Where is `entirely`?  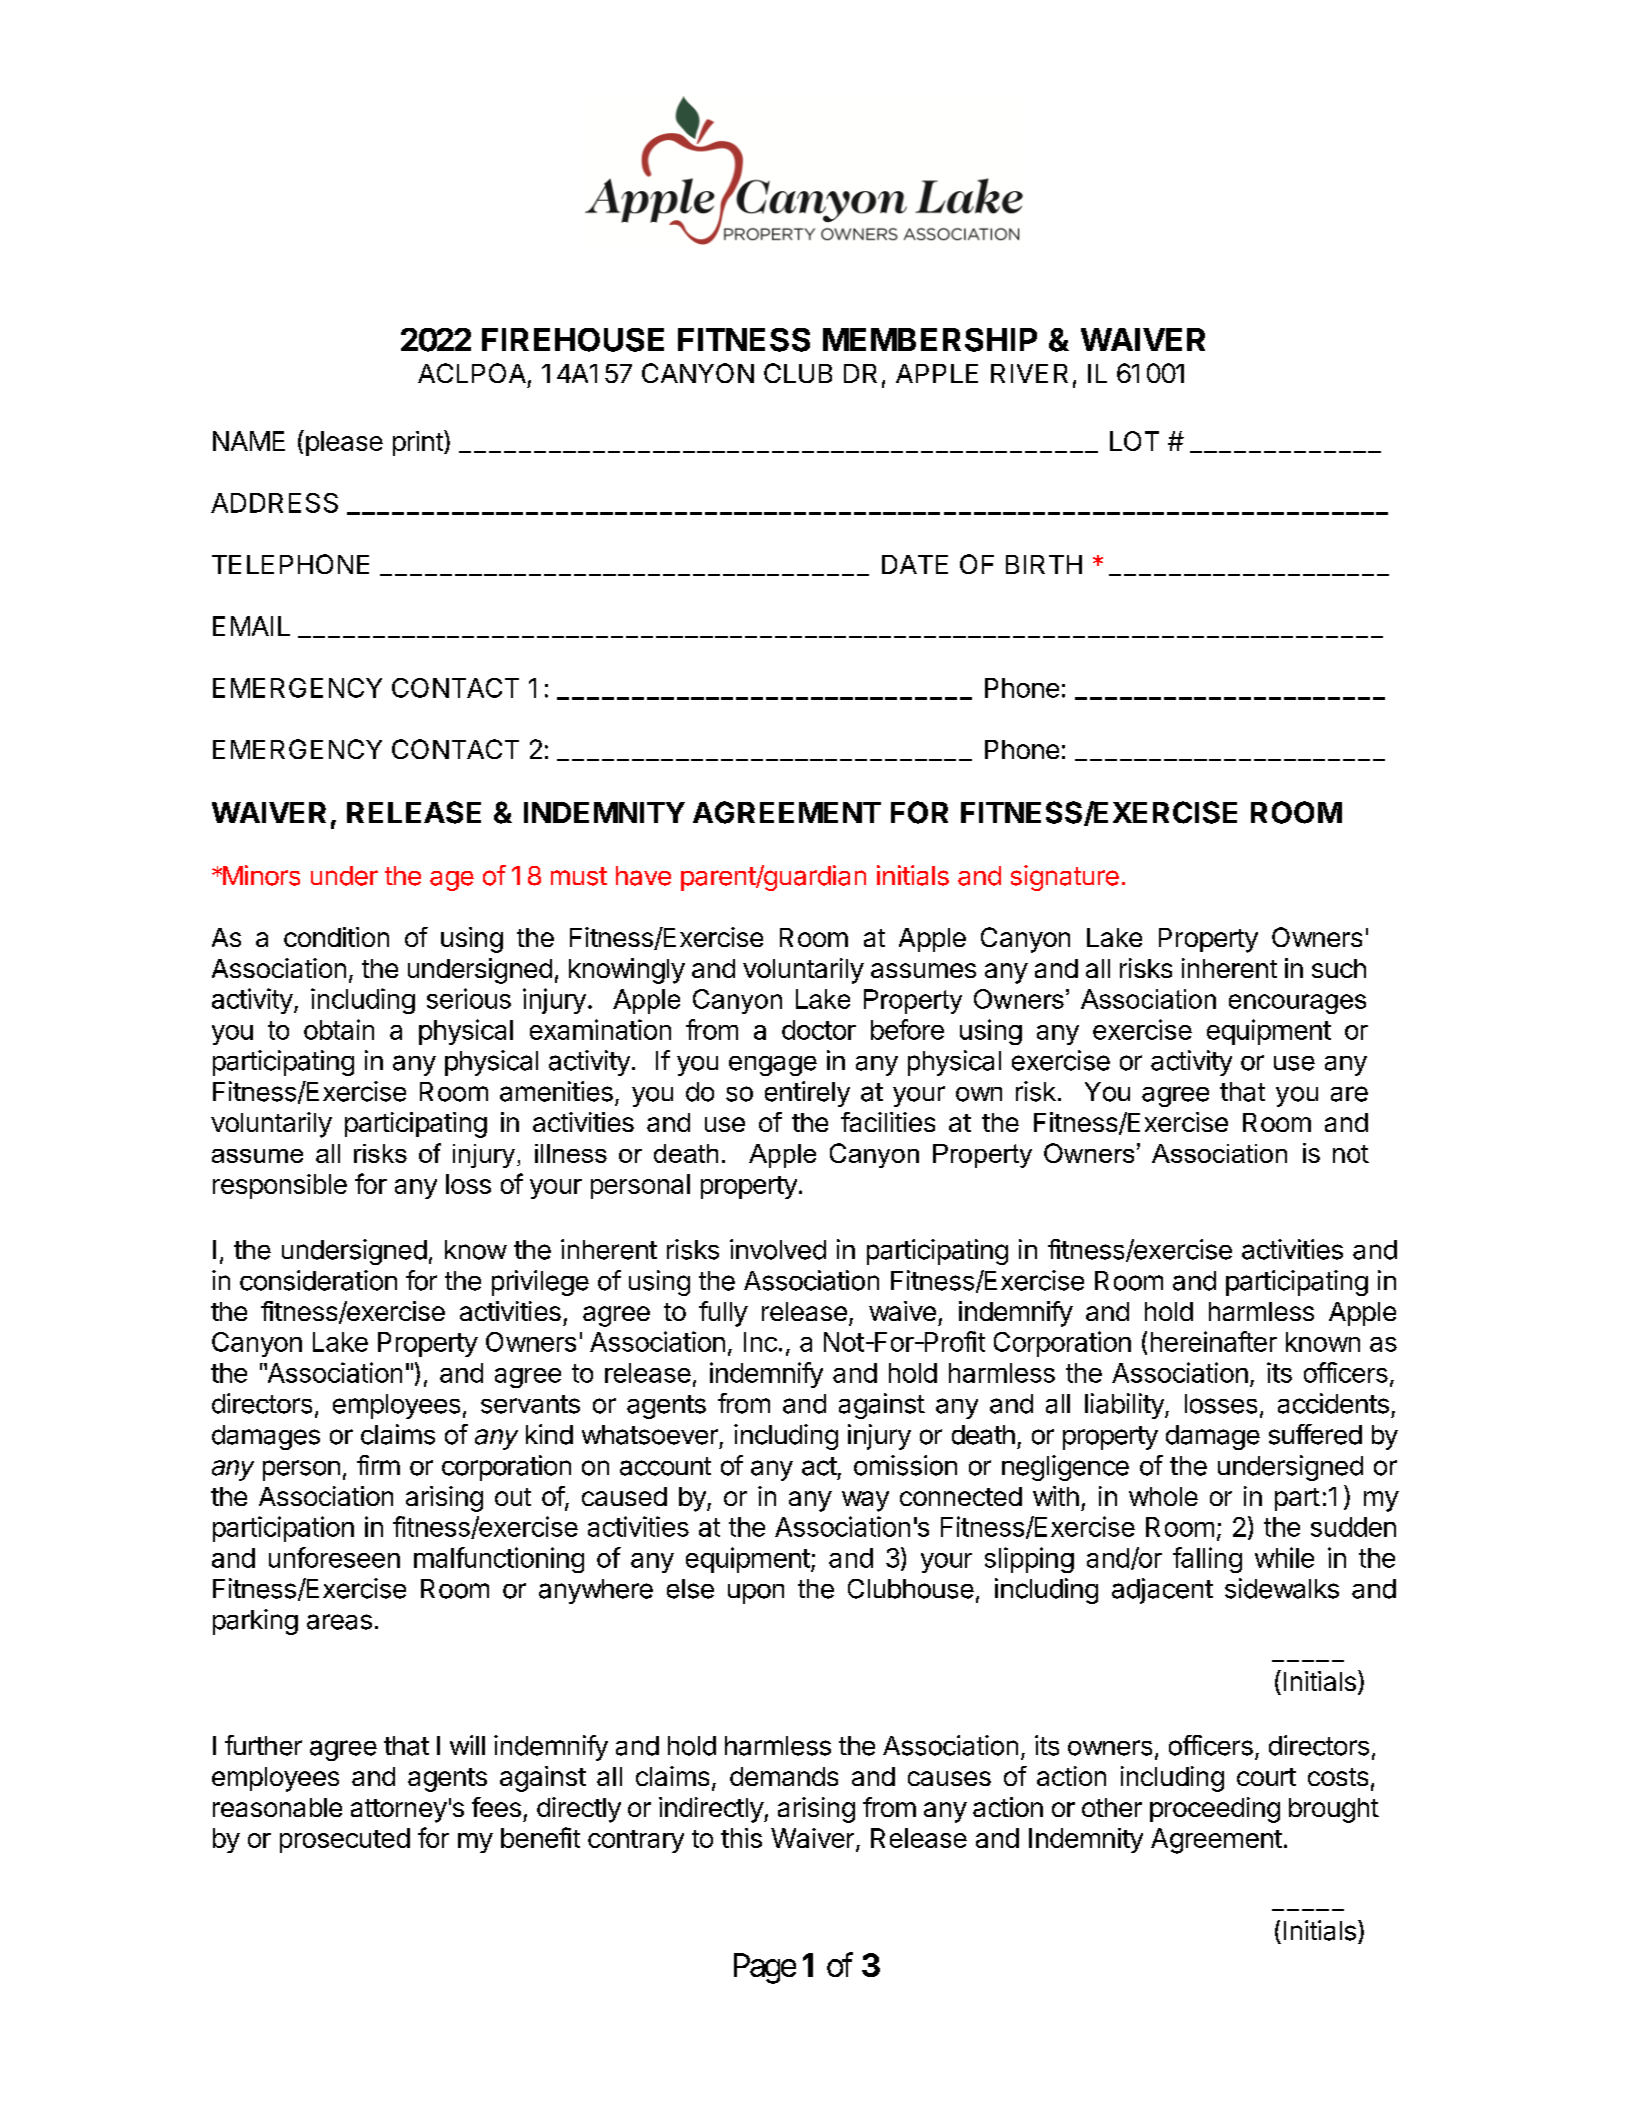 entirely is located at coordinates (807, 1094).
